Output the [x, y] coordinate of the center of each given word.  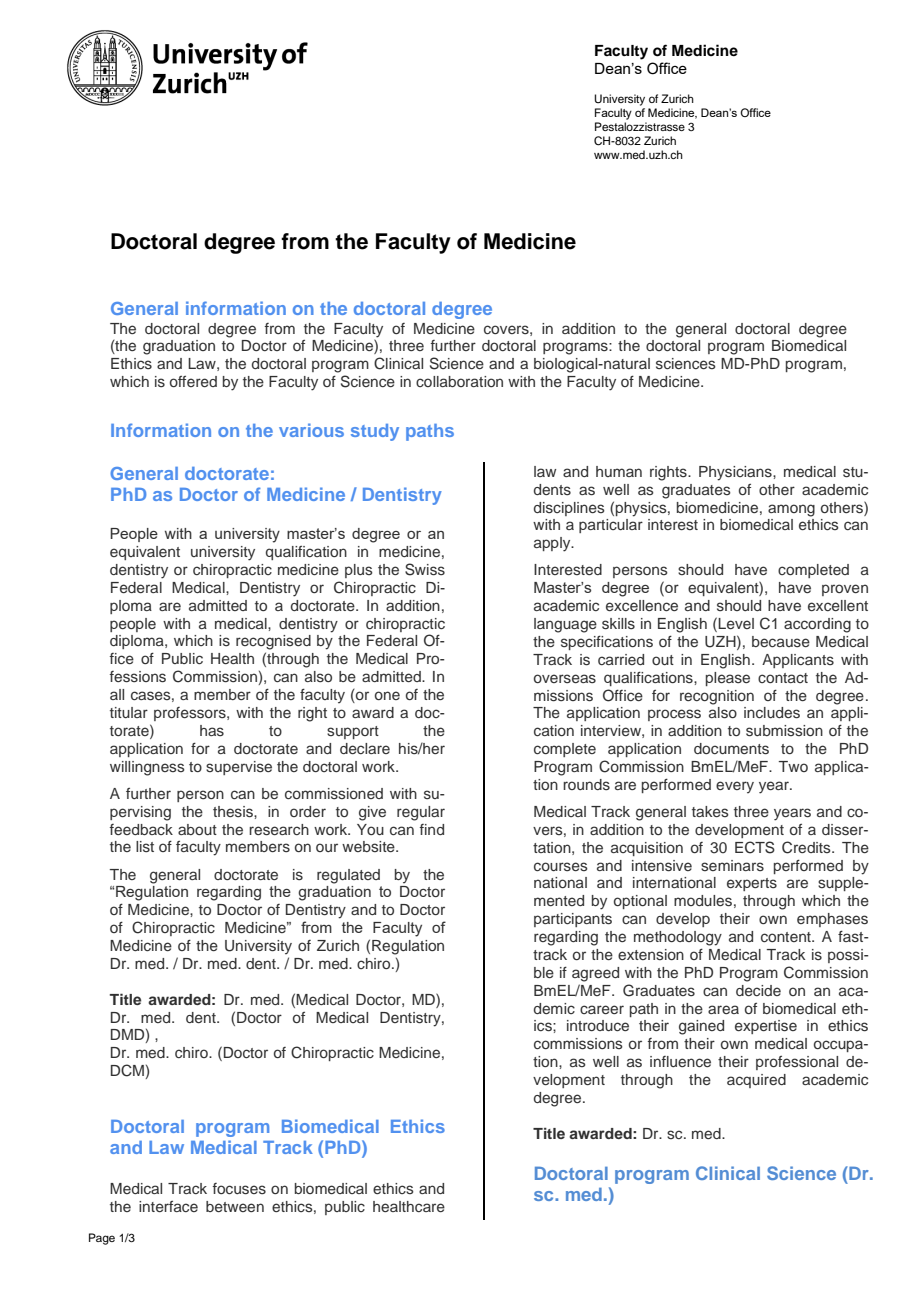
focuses [239, 1189]
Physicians [736, 473]
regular [421, 813]
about [197, 829]
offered [193, 381]
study [375, 432]
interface [168, 1206]
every [735, 787]
